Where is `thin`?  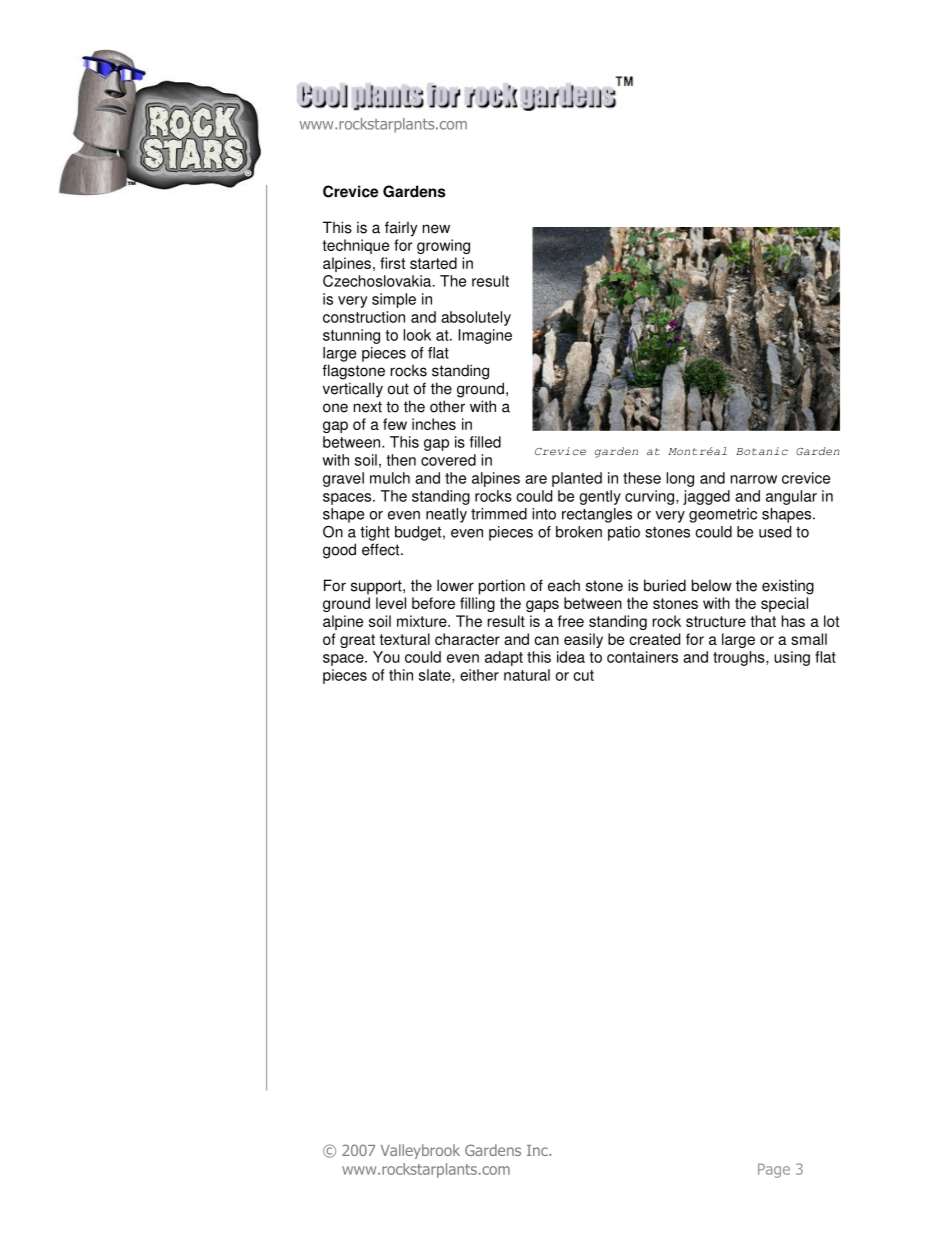 thin is located at coordinates (401, 675).
